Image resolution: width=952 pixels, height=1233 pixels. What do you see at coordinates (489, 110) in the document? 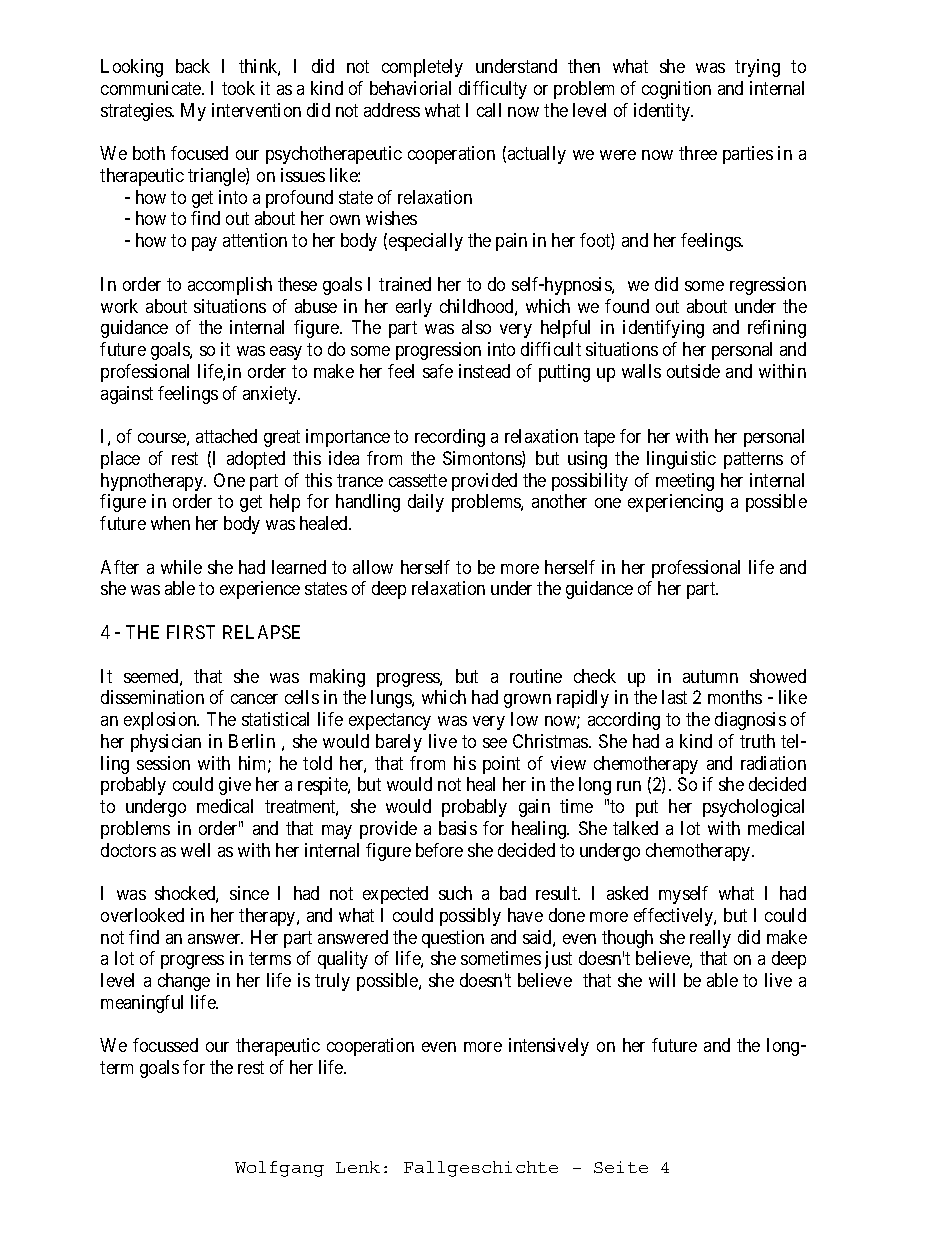
I see `call` at bounding box center [489, 110].
